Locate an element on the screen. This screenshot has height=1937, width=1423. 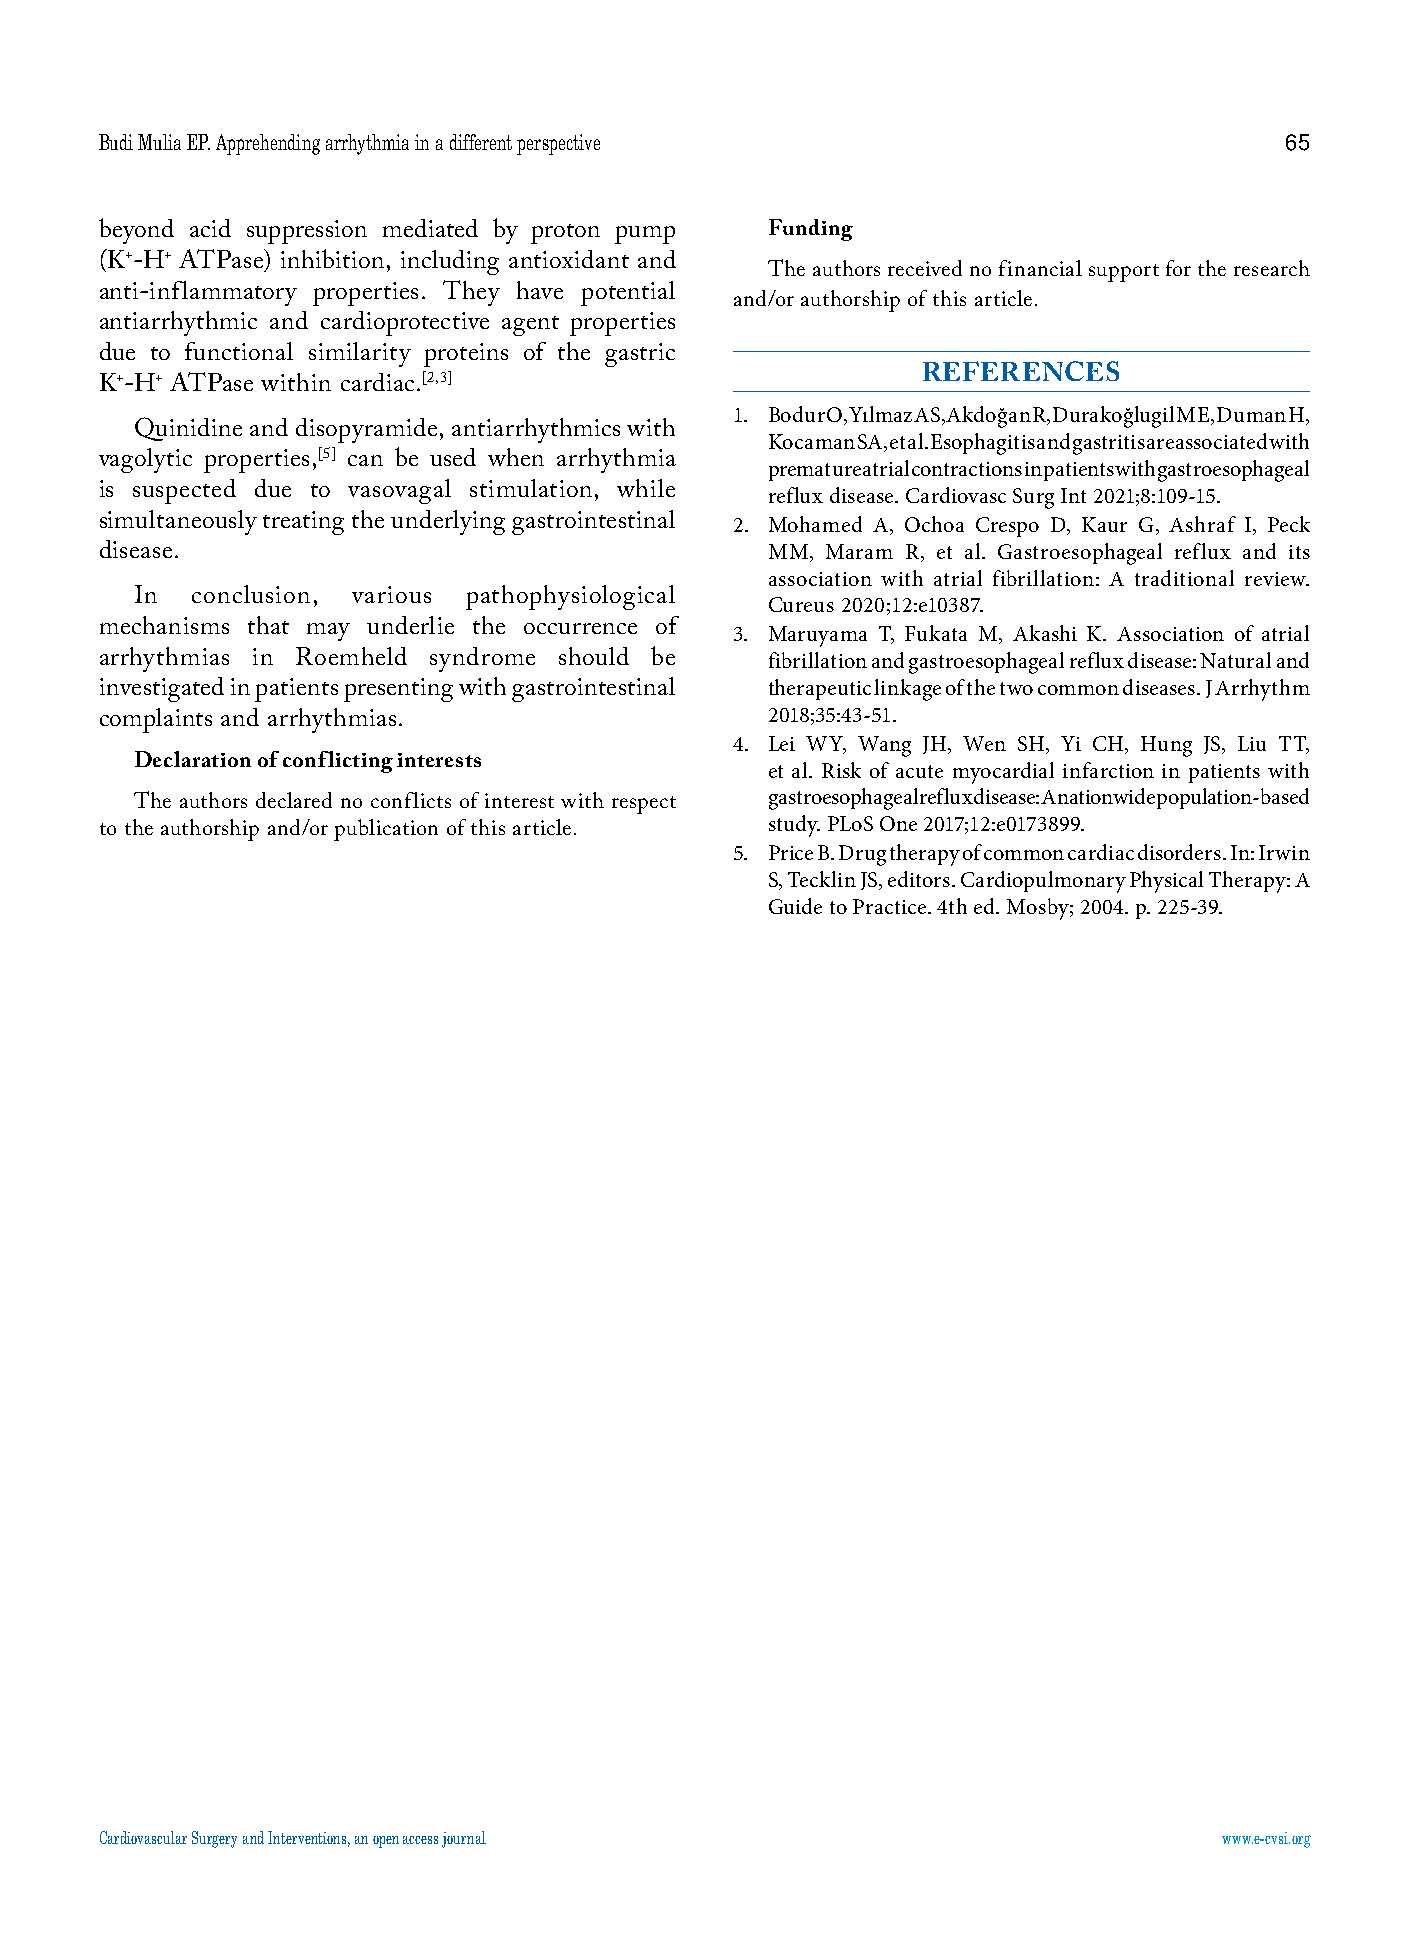
Declaration is located at coordinates (193, 759).
